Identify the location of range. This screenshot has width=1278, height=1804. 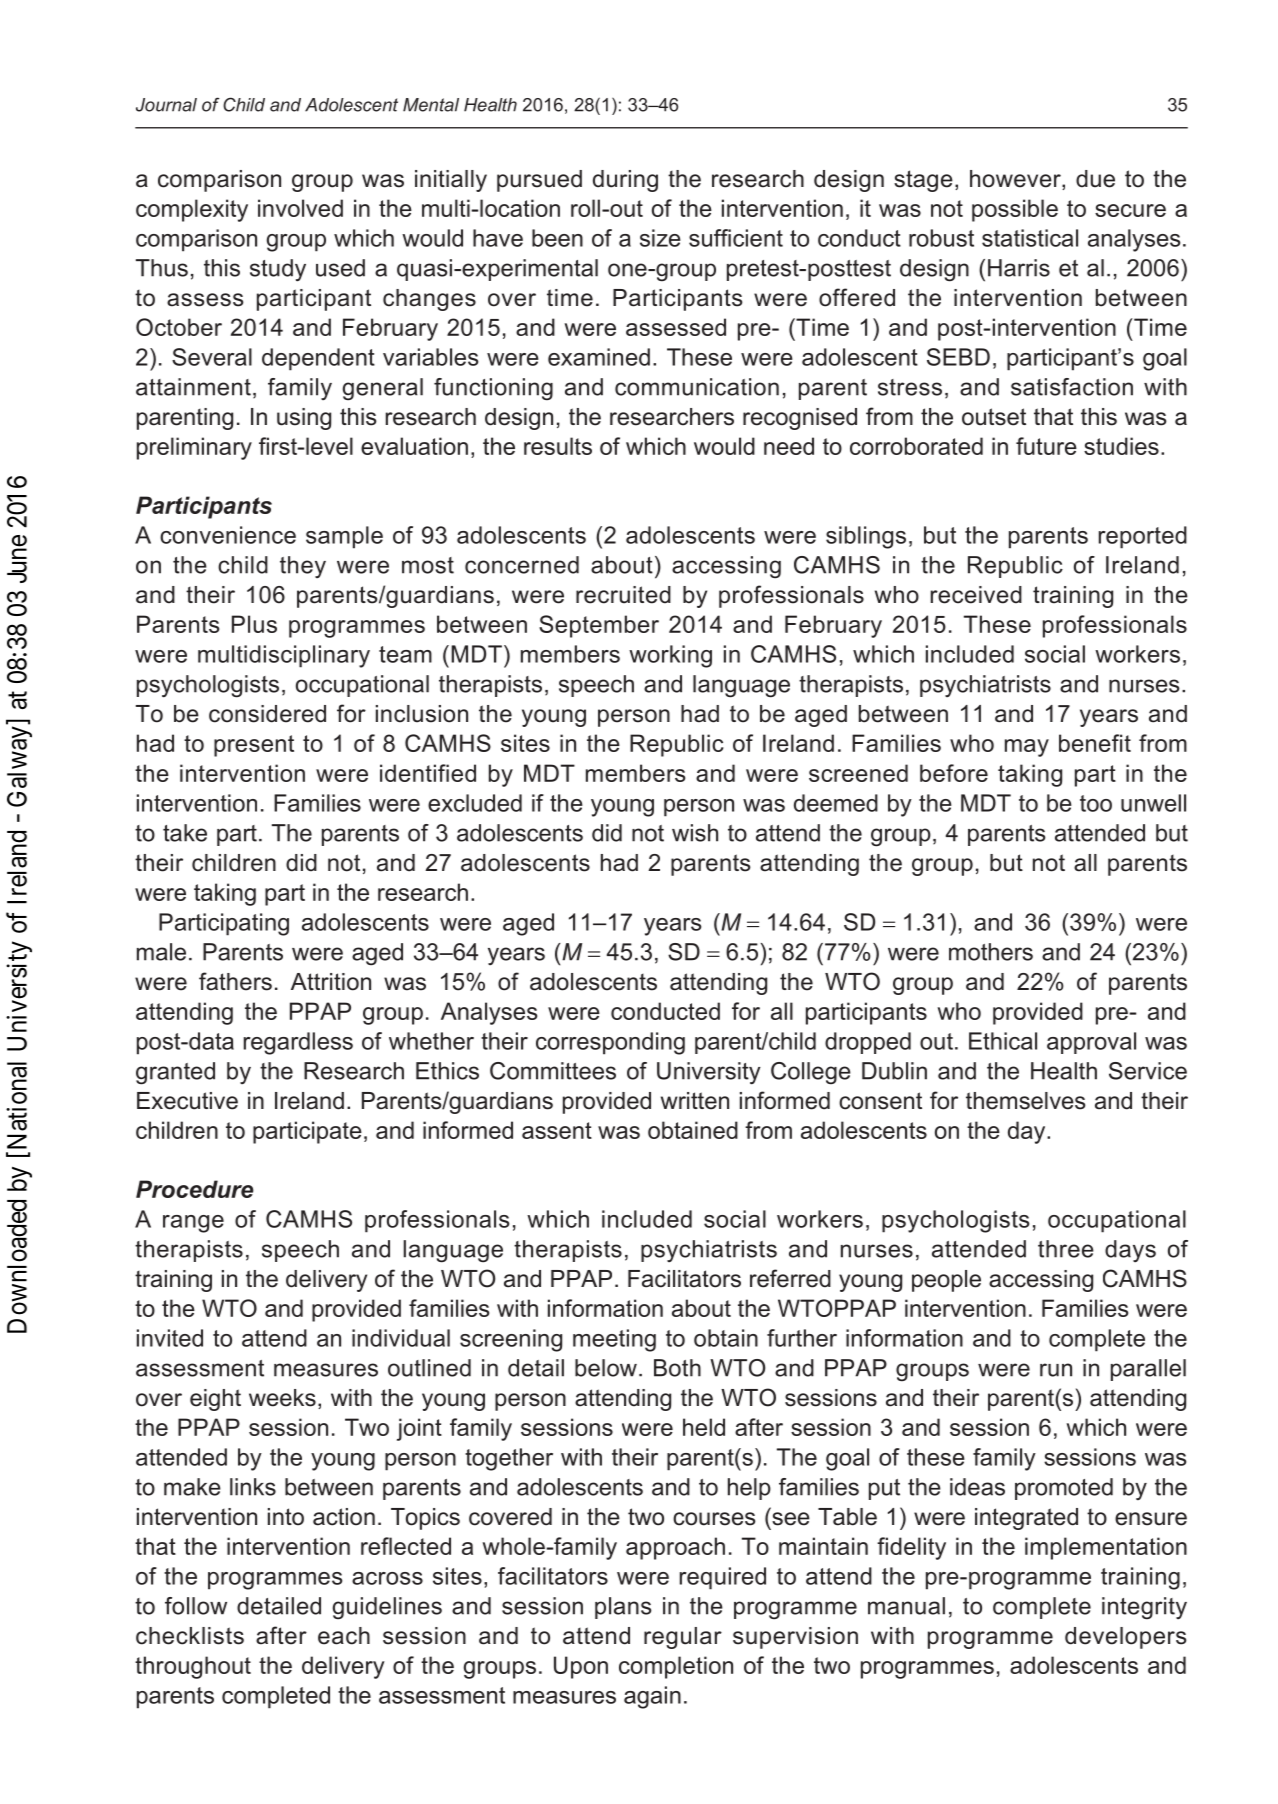
(193, 1224).
